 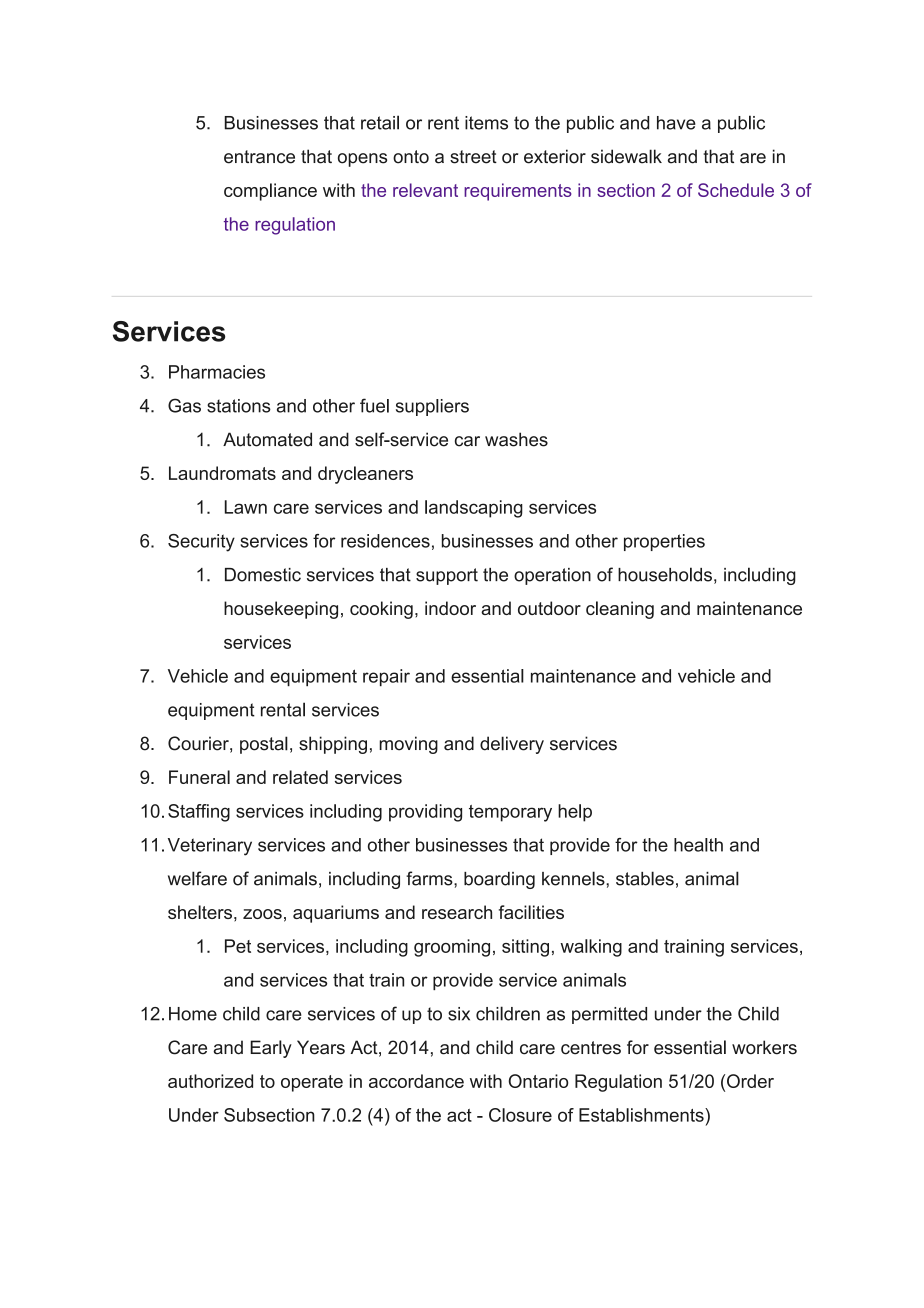 What do you see at coordinates (450, 608) in the screenshot?
I see `indoor` at bounding box center [450, 608].
